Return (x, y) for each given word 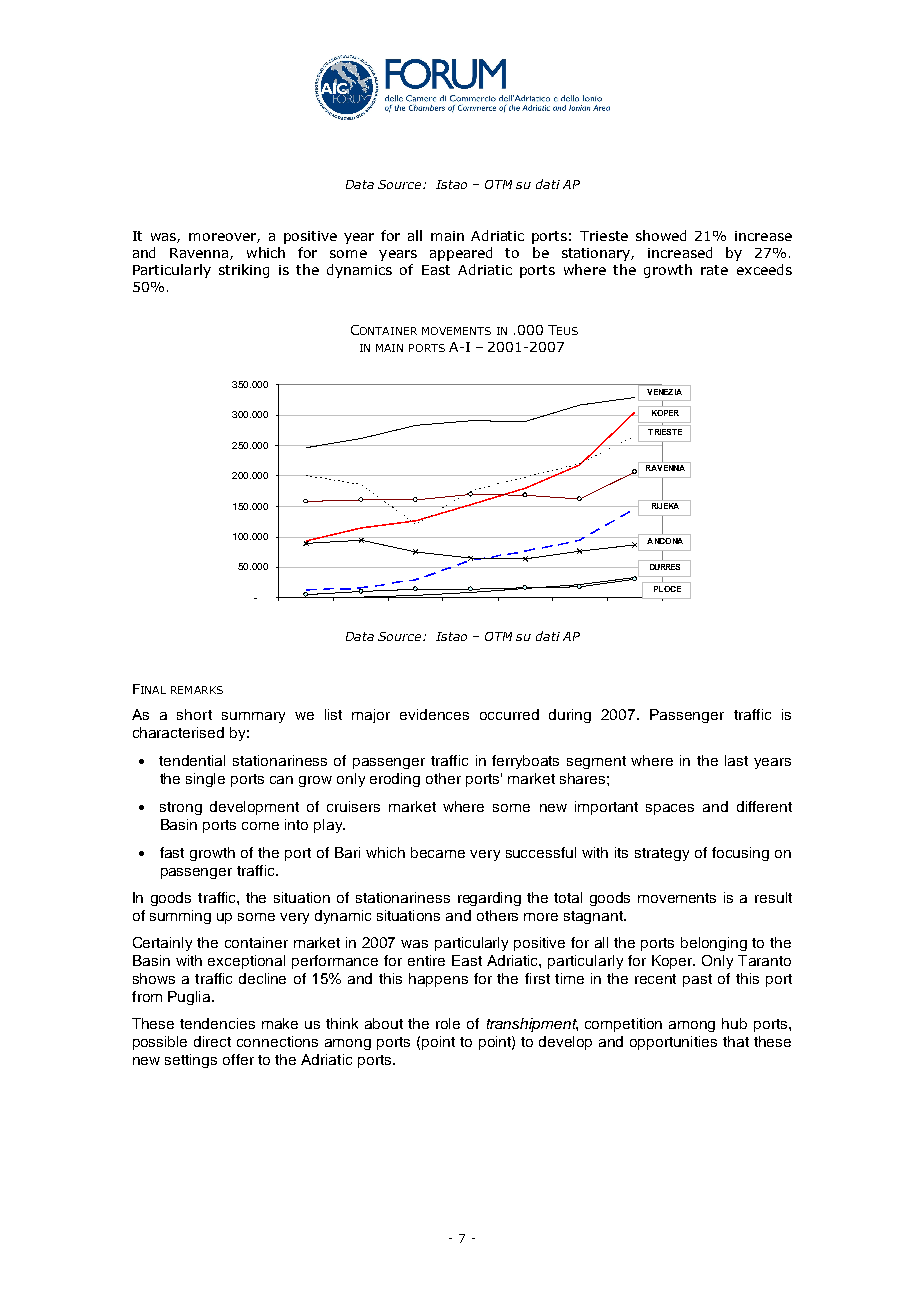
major (371, 716)
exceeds (764, 269)
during (570, 716)
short (194, 714)
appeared (461, 254)
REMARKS (197, 690)
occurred (509, 714)
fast (172, 852)
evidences (434, 714)
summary (253, 717)
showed (661, 235)
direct (212, 1041)
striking (244, 271)
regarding (489, 899)
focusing (740, 854)
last (736, 760)
